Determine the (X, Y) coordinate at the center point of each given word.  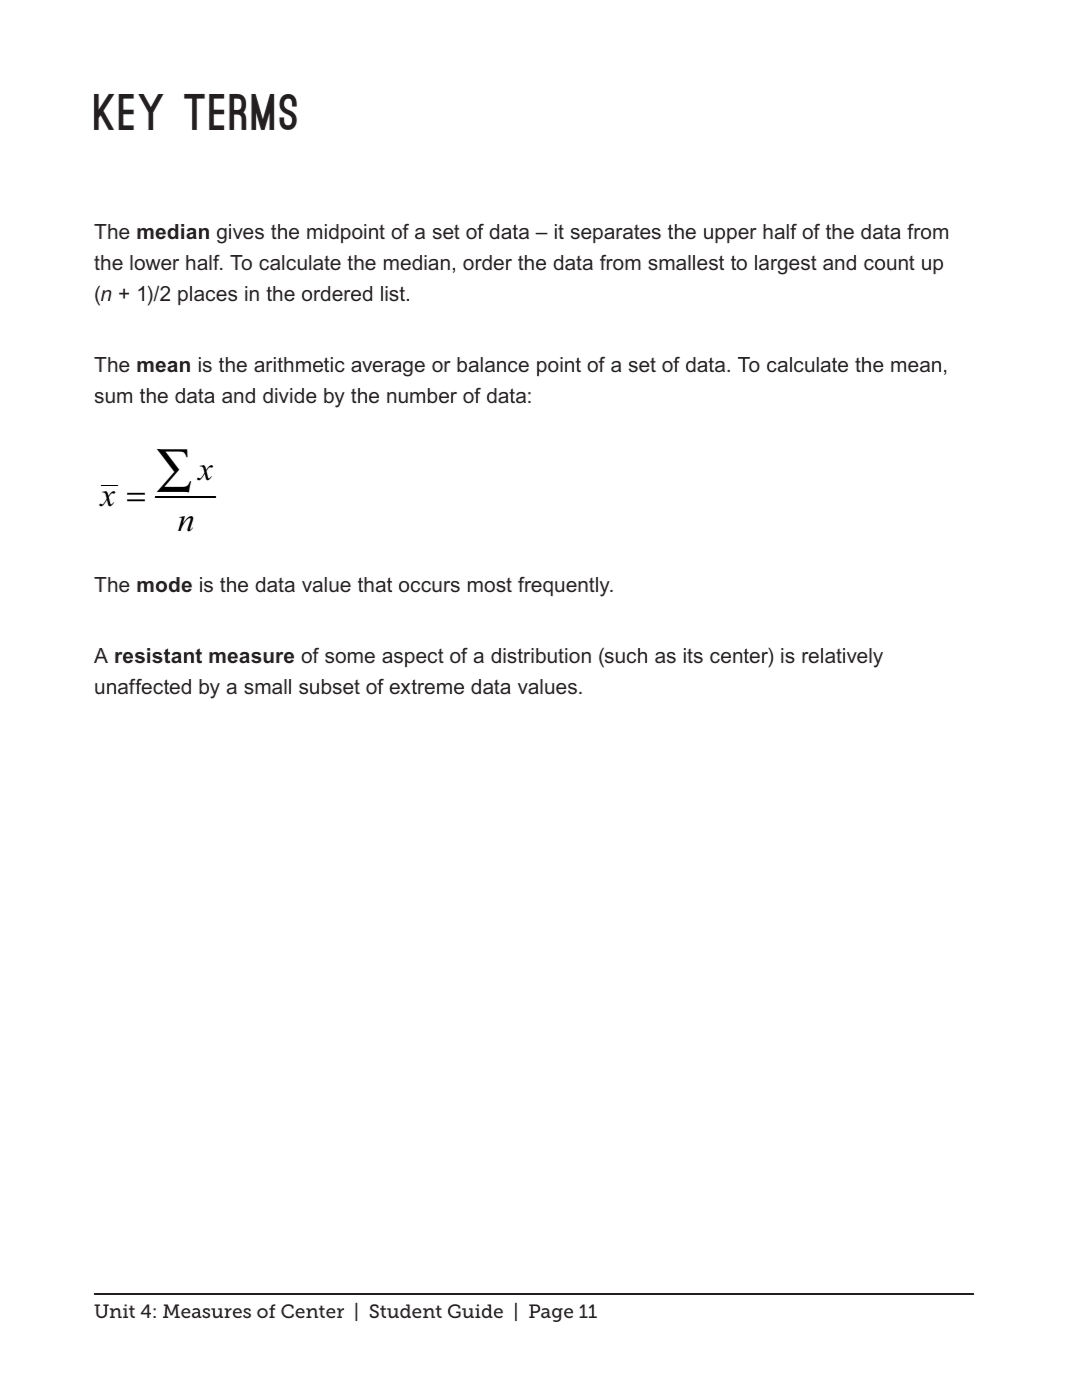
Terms (240, 112)
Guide (475, 1311)
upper (730, 235)
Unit (114, 1311)
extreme (427, 686)
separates (616, 234)
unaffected (143, 687)
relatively (842, 658)
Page (551, 1313)
